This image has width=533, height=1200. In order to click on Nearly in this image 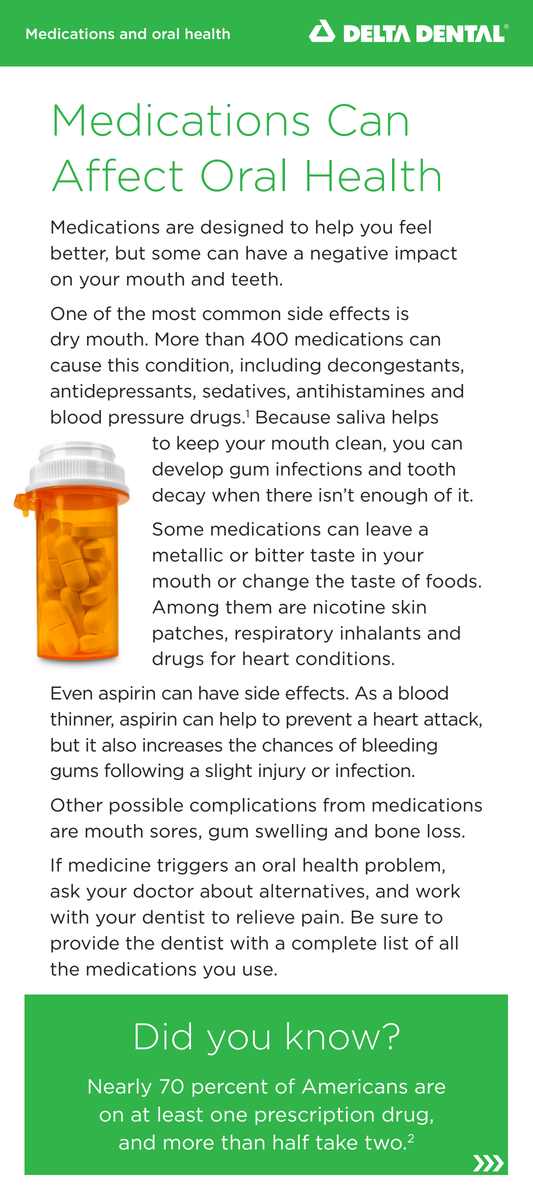, I will do `click(120, 1087)`.
